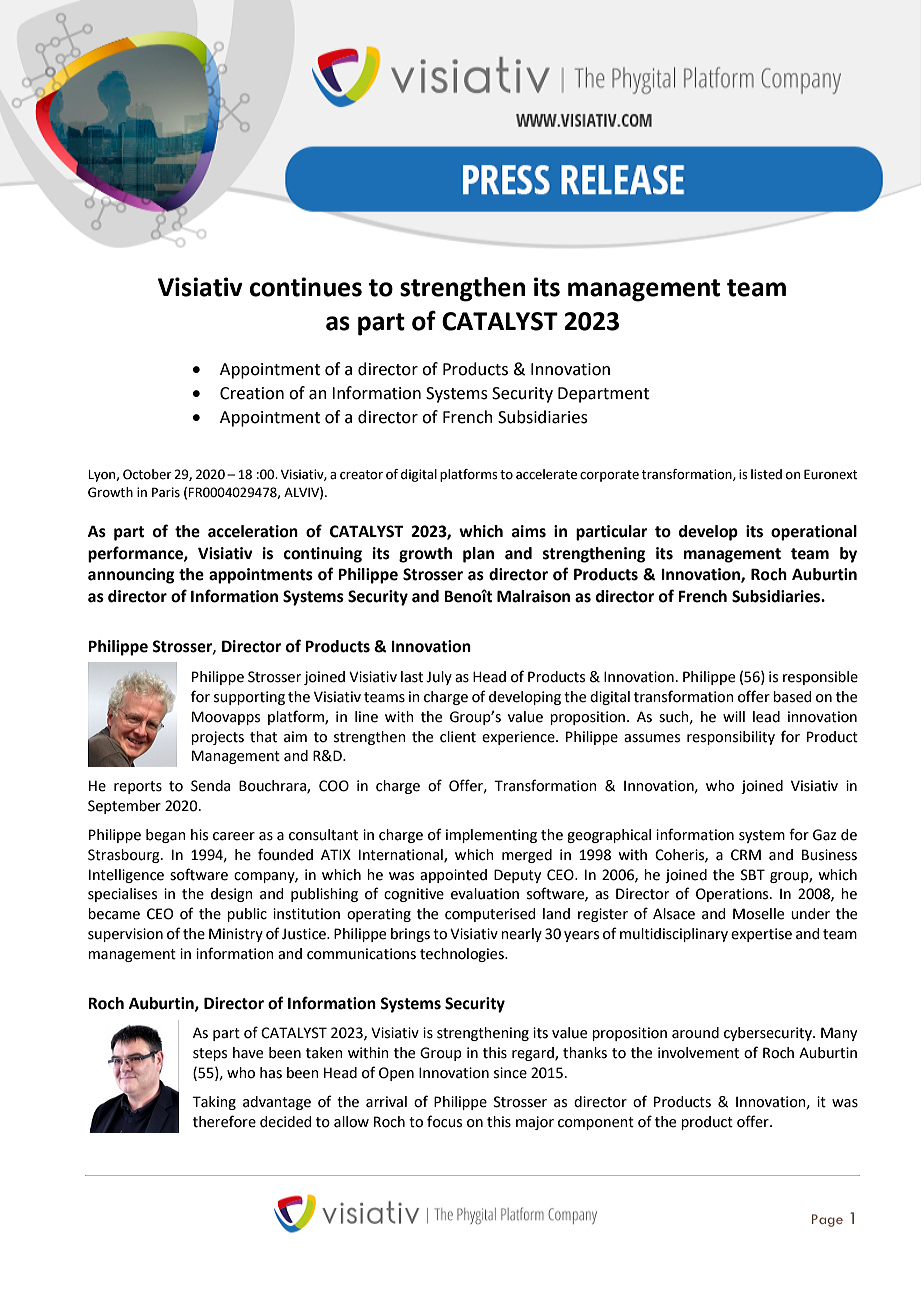 The height and width of the screenshot is (1308, 924). I want to click on projects, so click(217, 738).
